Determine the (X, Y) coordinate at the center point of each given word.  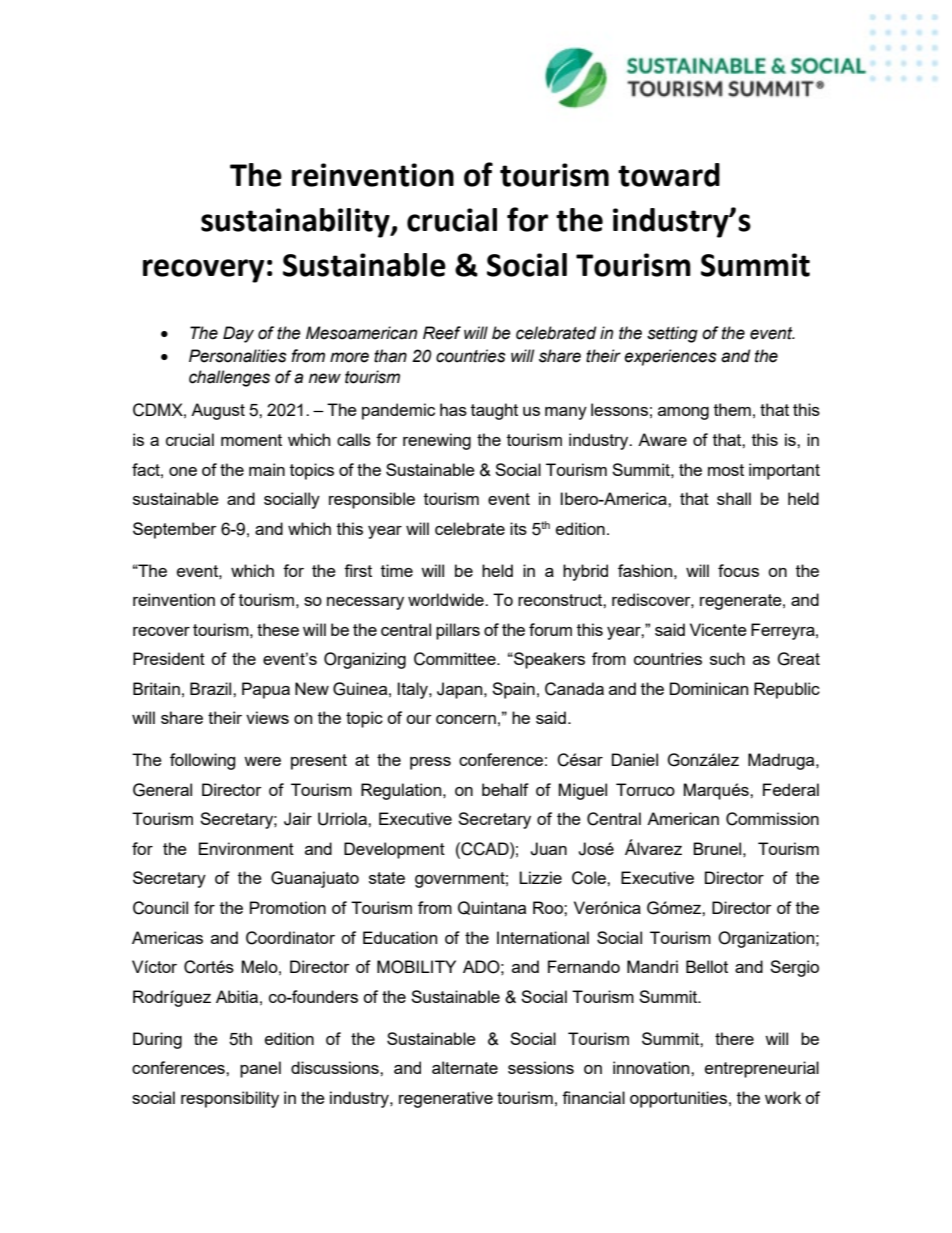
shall (734, 498)
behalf (505, 789)
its (518, 528)
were (262, 761)
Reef (442, 333)
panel (260, 1069)
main (267, 469)
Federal (791, 789)
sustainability (296, 223)
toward (669, 175)
